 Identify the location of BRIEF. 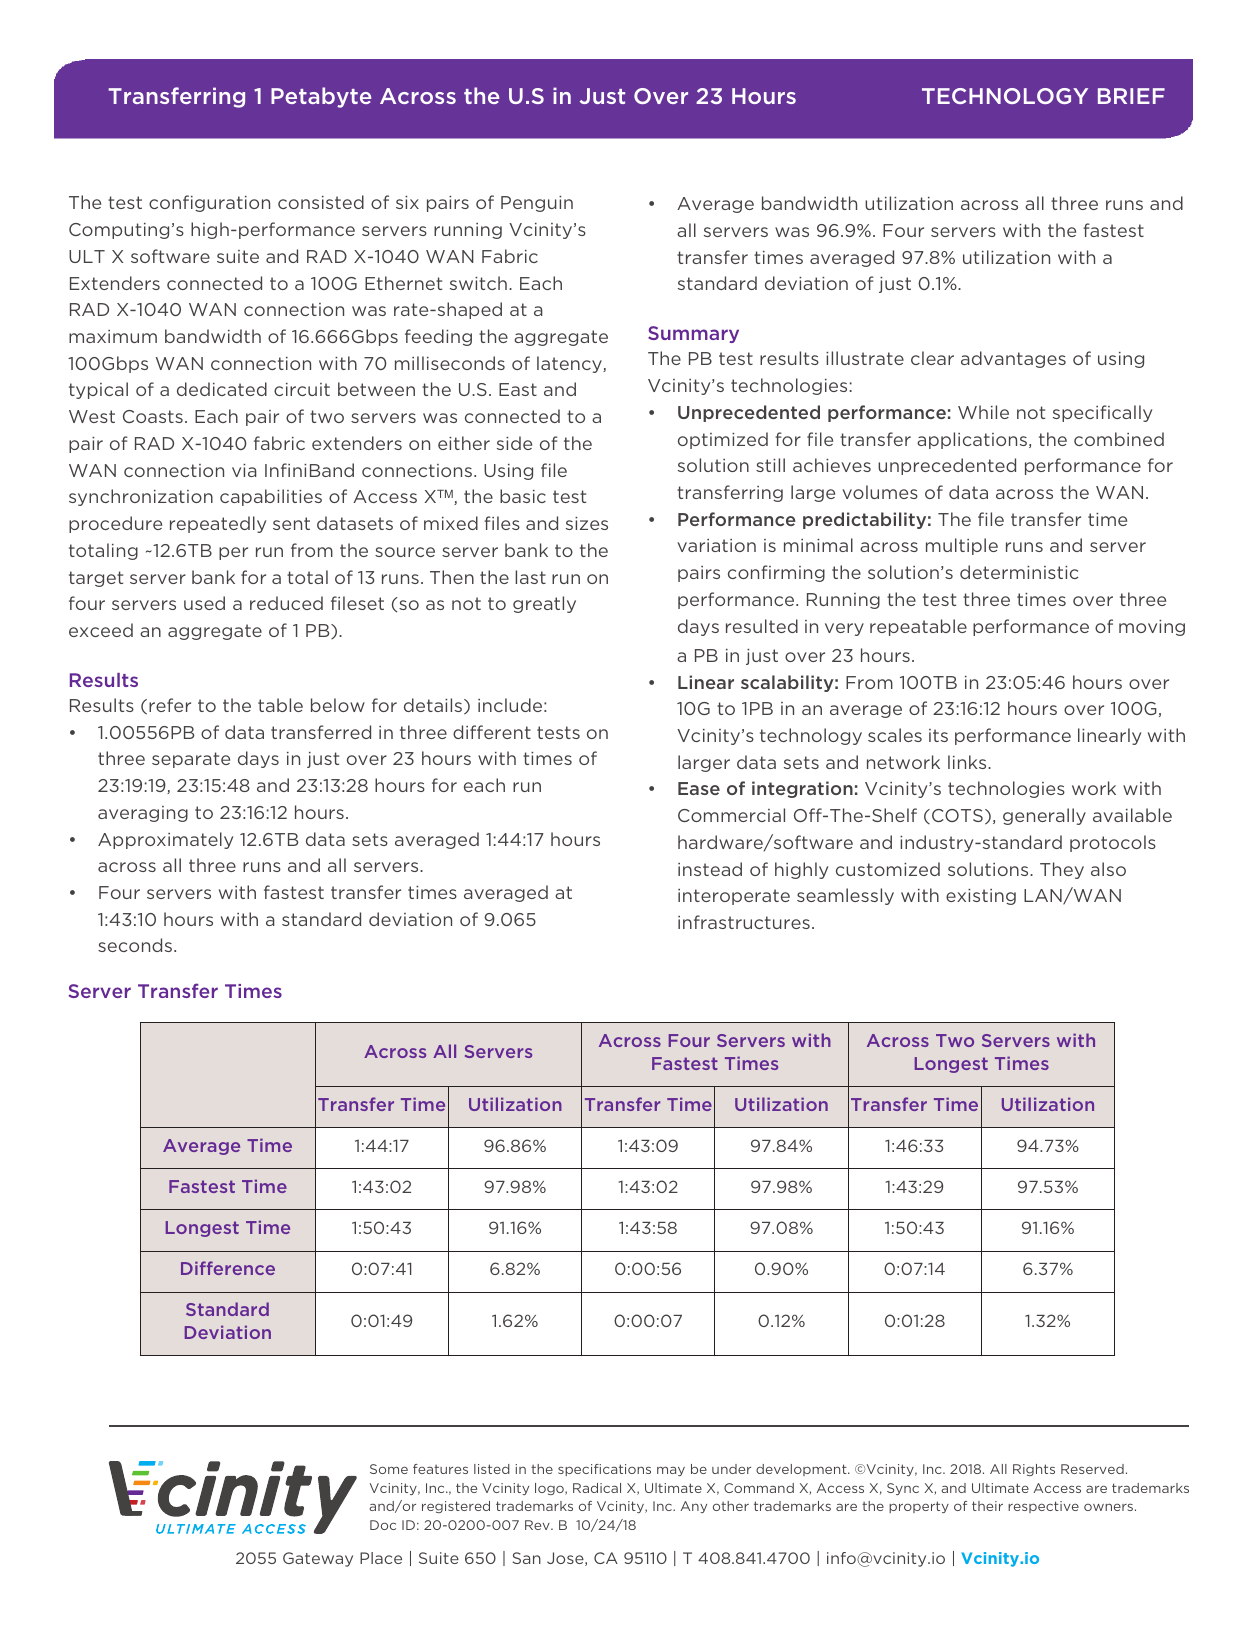
(1131, 96).
